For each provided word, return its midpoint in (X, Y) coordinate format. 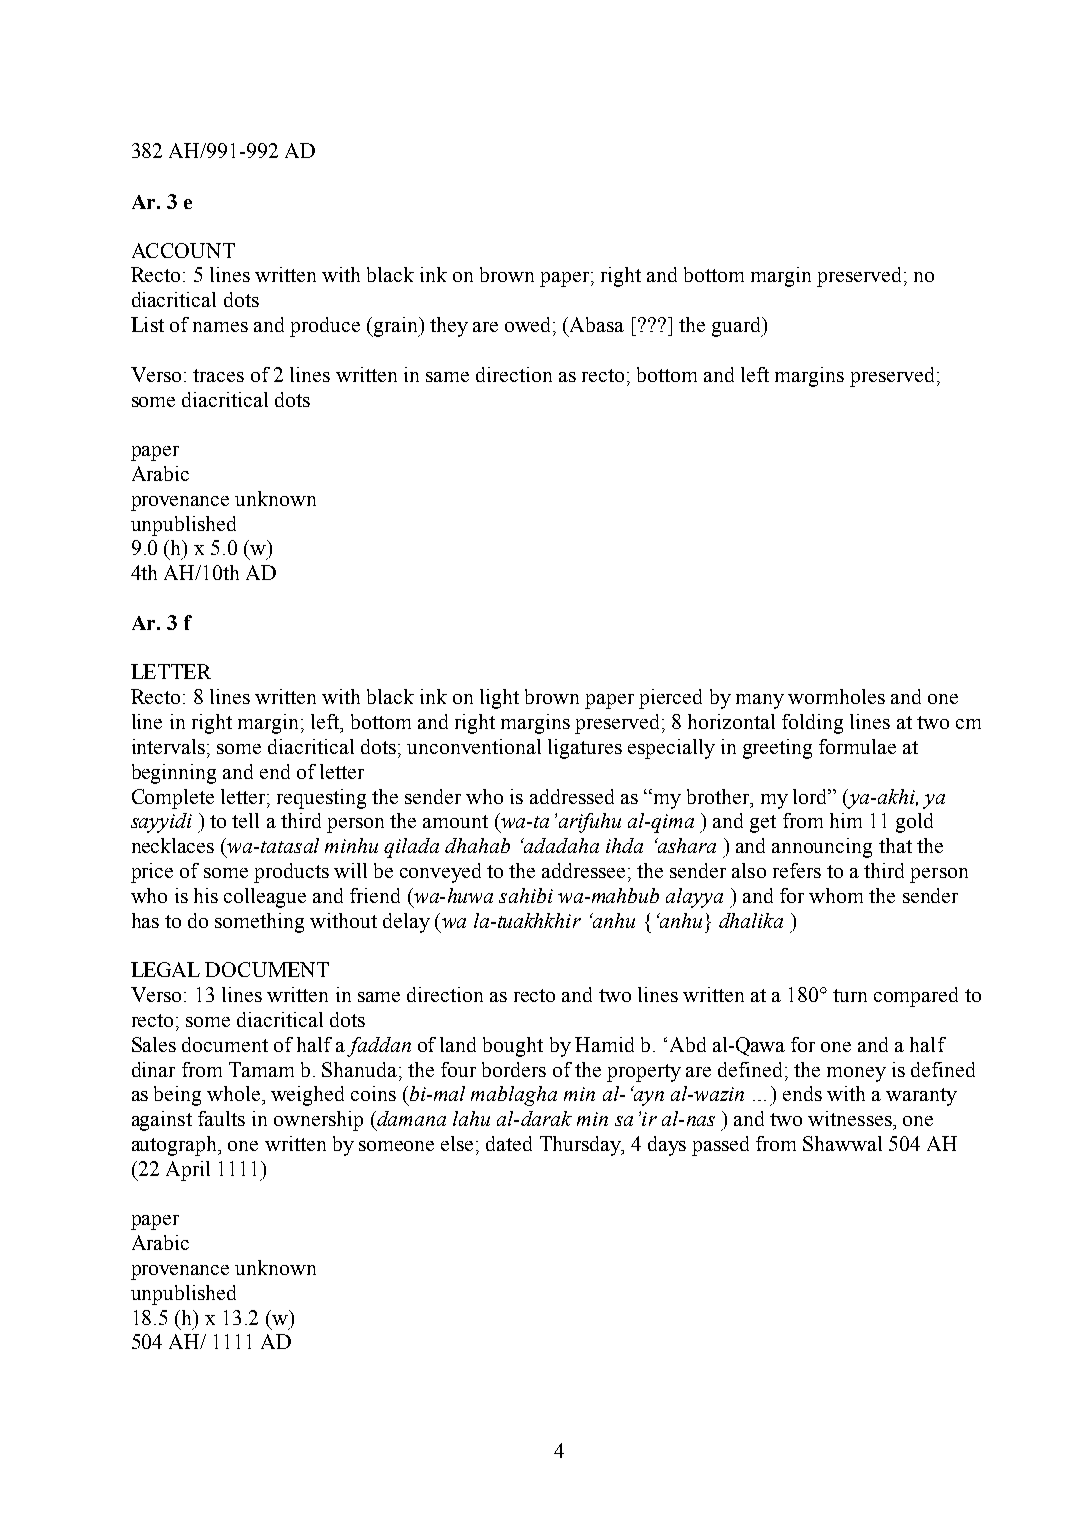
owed (529, 324)
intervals (168, 746)
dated (509, 1143)
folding (812, 724)
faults (221, 1118)
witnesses (851, 1118)
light (499, 699)
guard (738, 327)
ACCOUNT (183, 250)
